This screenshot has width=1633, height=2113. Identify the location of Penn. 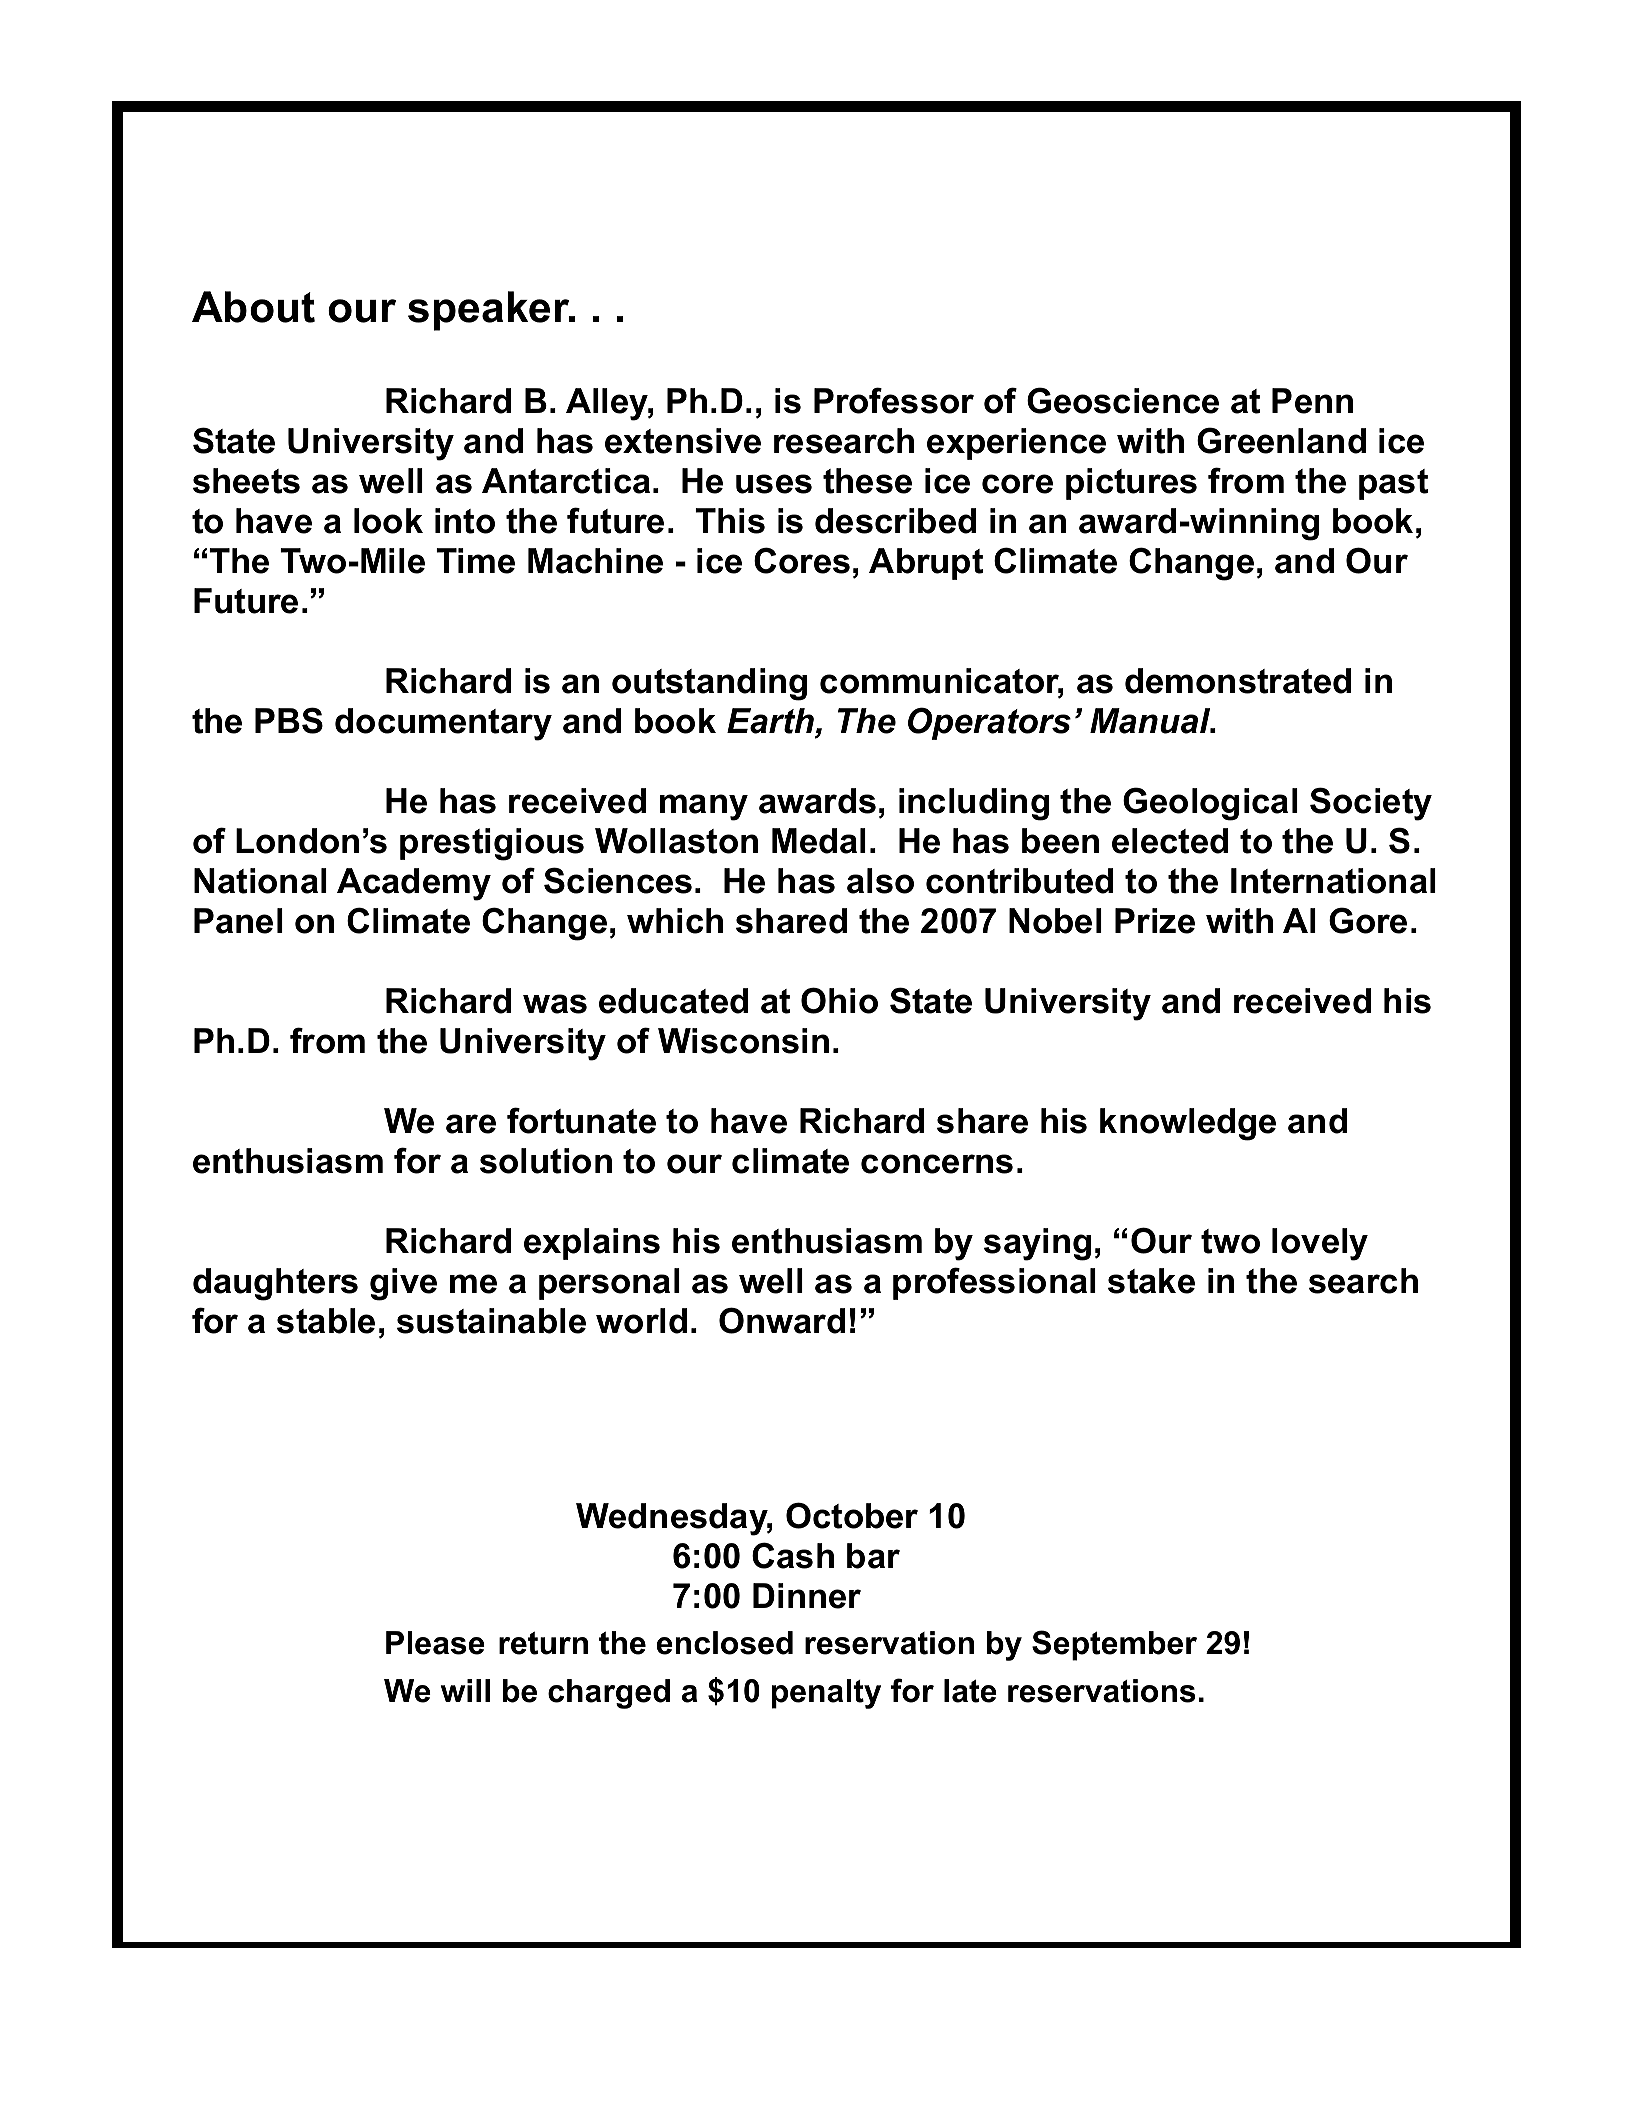
(1312, 401).
